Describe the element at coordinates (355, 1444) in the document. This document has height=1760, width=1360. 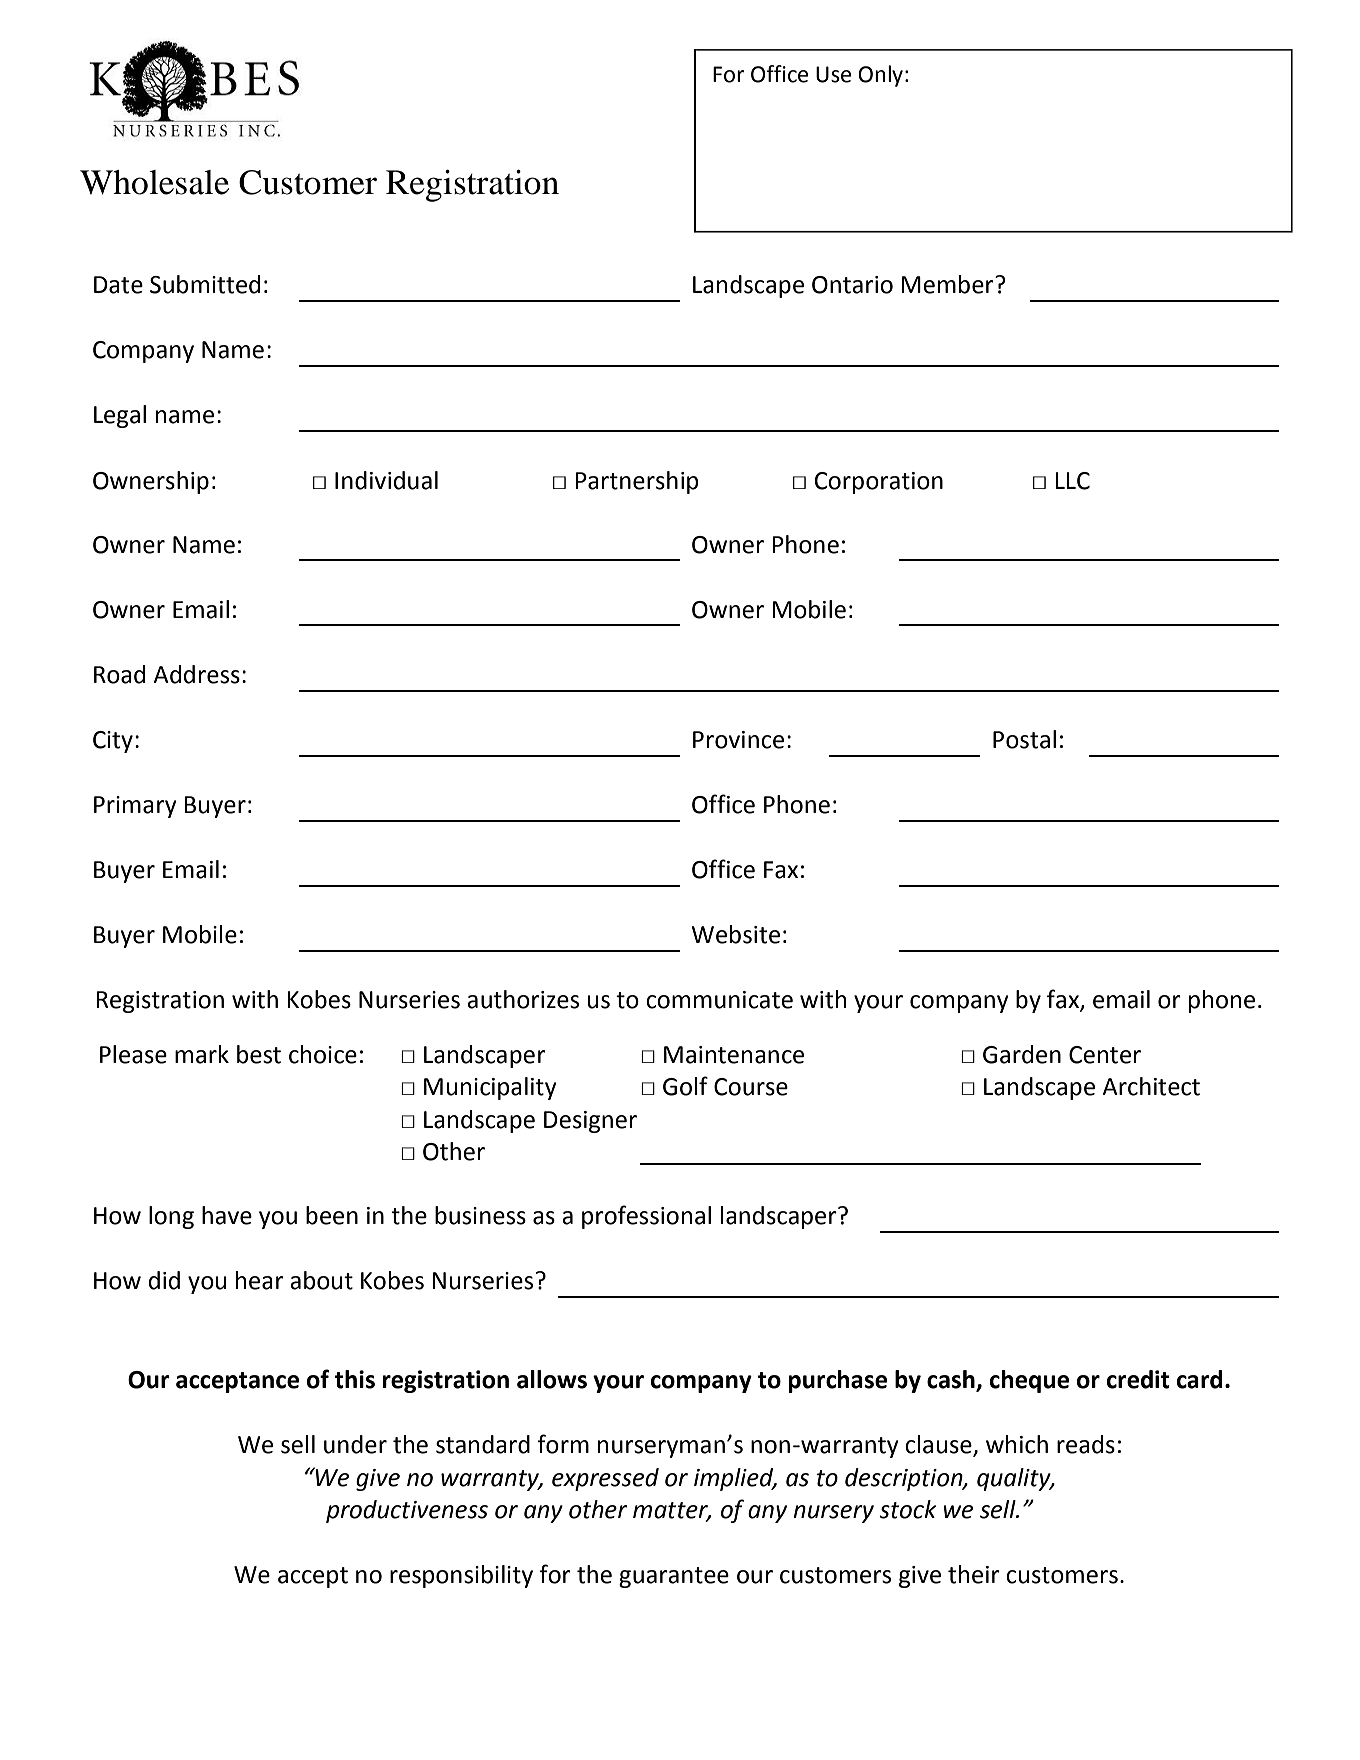
I see `under` at that location.
